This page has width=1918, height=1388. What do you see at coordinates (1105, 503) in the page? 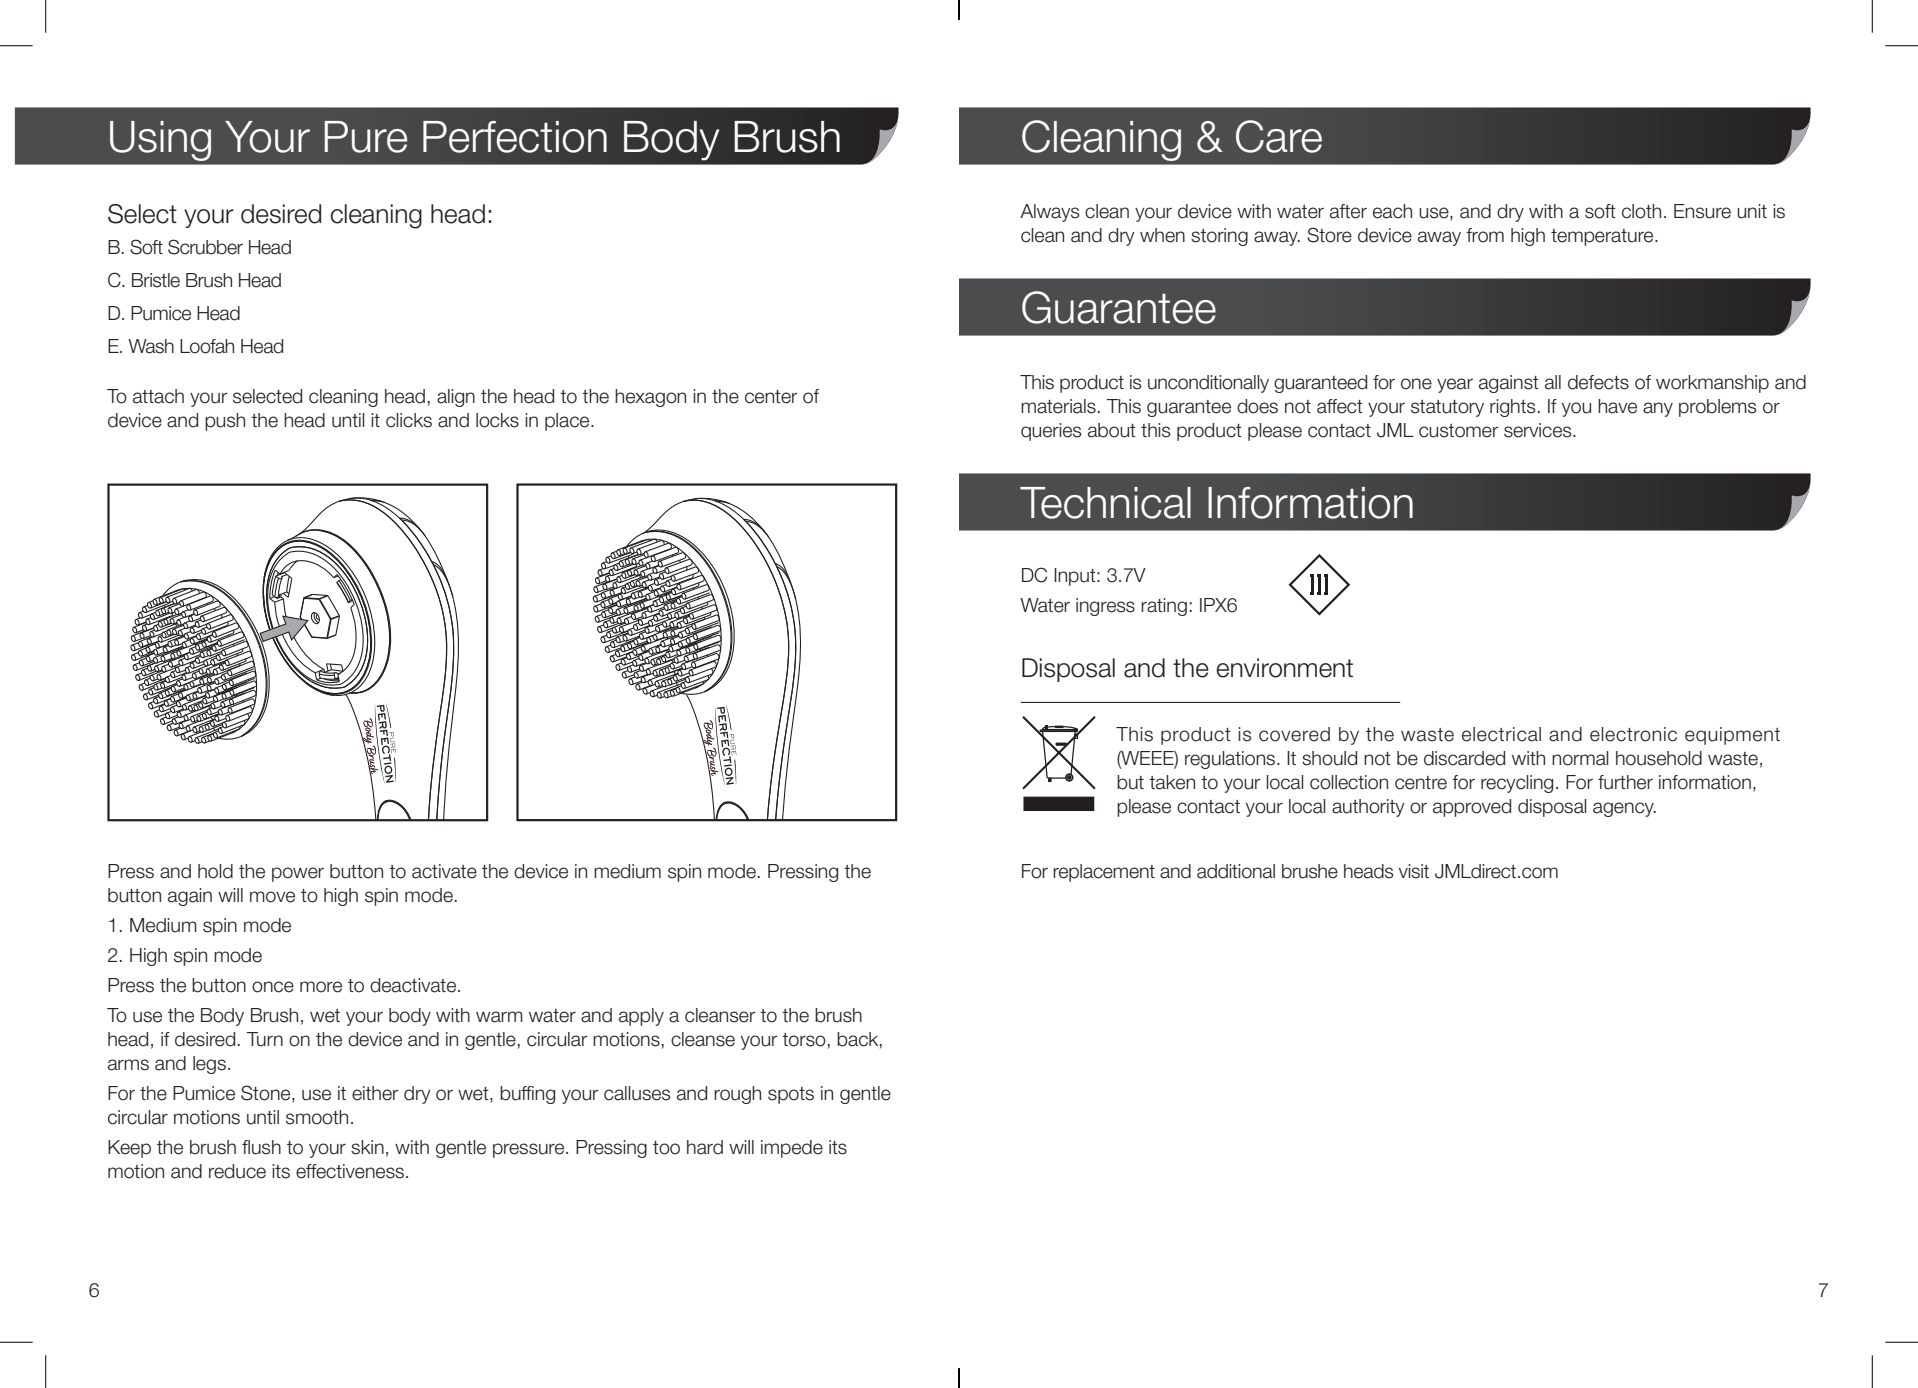
I see `Technical` at bounding box center [1105, 503].
